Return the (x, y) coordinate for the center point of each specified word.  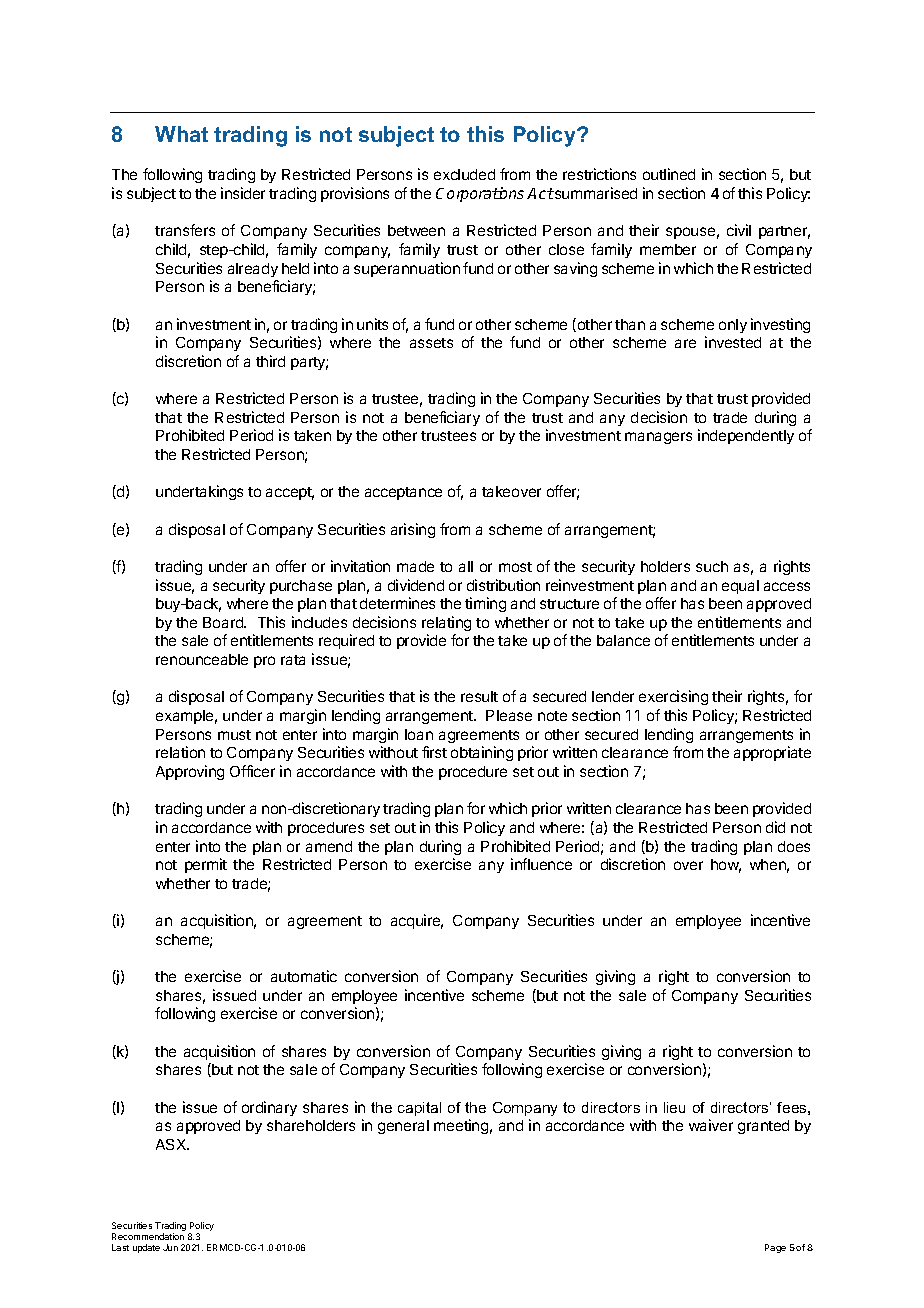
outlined (669, 174)
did (775, 827)
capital (419, 1109)
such (712, 566)
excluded (464, 174)
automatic (304, 976)
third (270, 361)
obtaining (482, 753)
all (466, 566)
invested (733, 342)
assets (431, 343)
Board (224, 622)
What (181, 134)
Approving (190, 772)
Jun (170, 1247)
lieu (674, 1107)
